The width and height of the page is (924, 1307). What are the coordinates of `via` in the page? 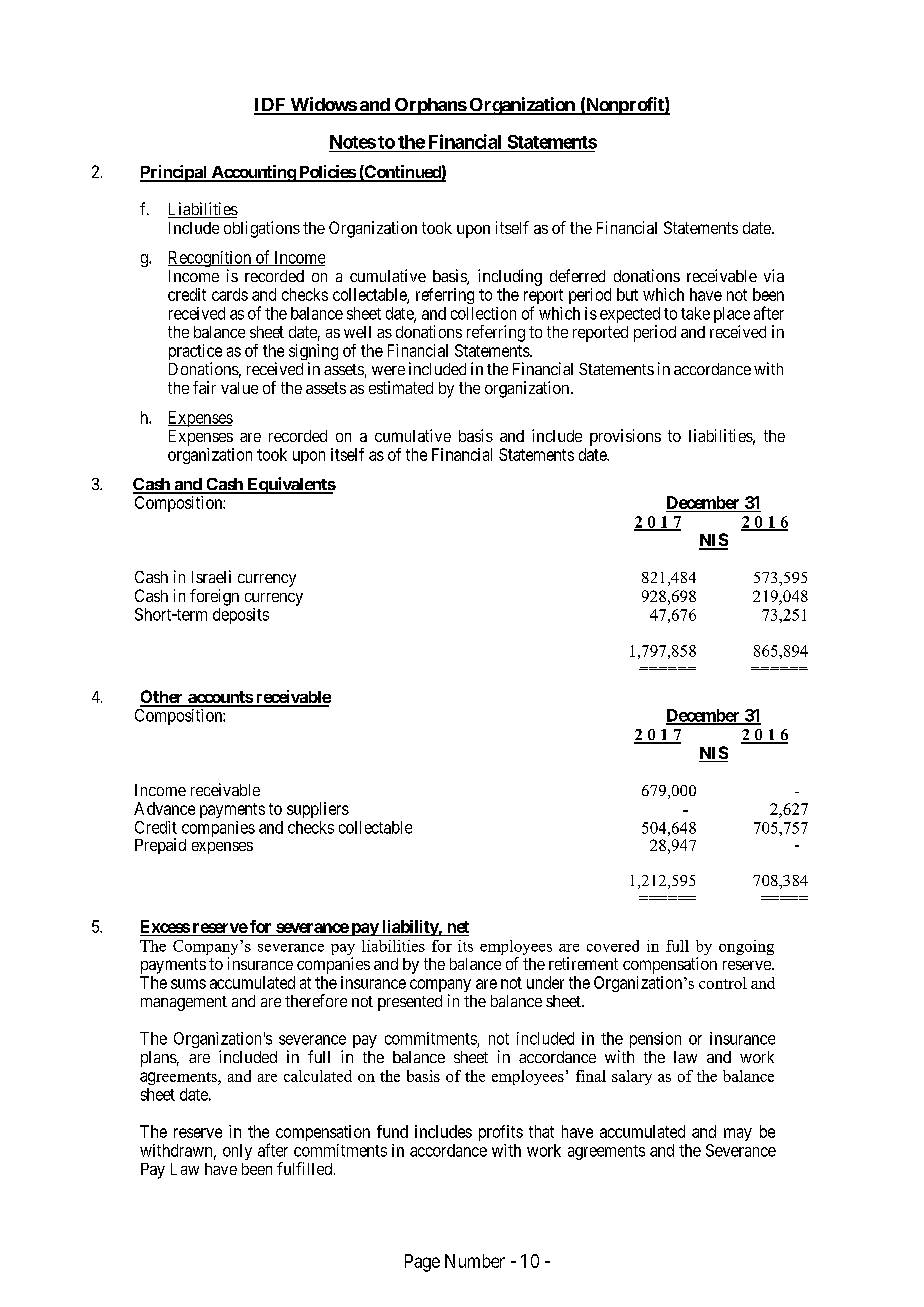 It's located at (774, 275).
